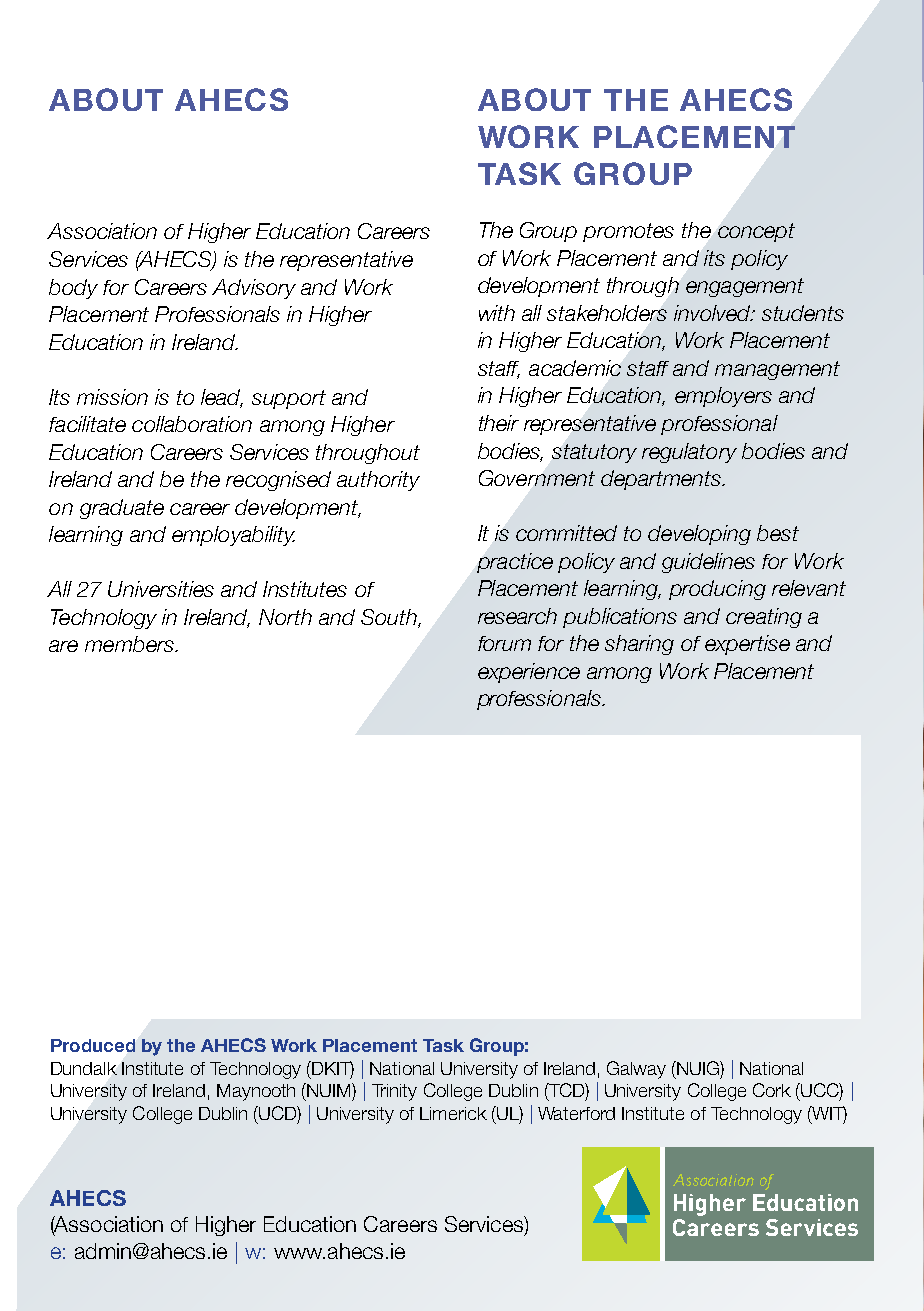  Describe the element at coordinates (497, 313) in the screenshot. I see `with` at that location.
